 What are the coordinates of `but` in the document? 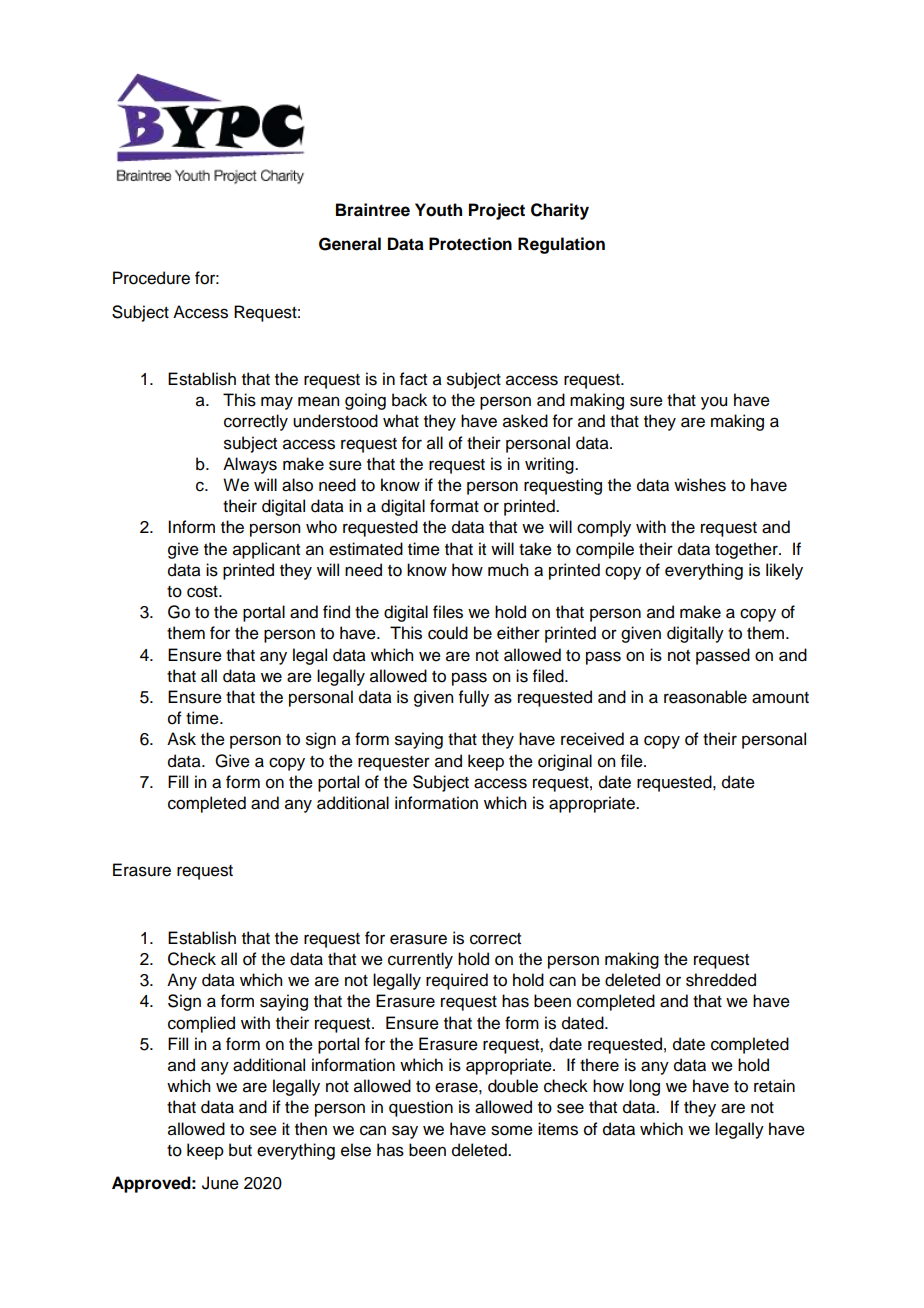 It's located at (240, 1150).
